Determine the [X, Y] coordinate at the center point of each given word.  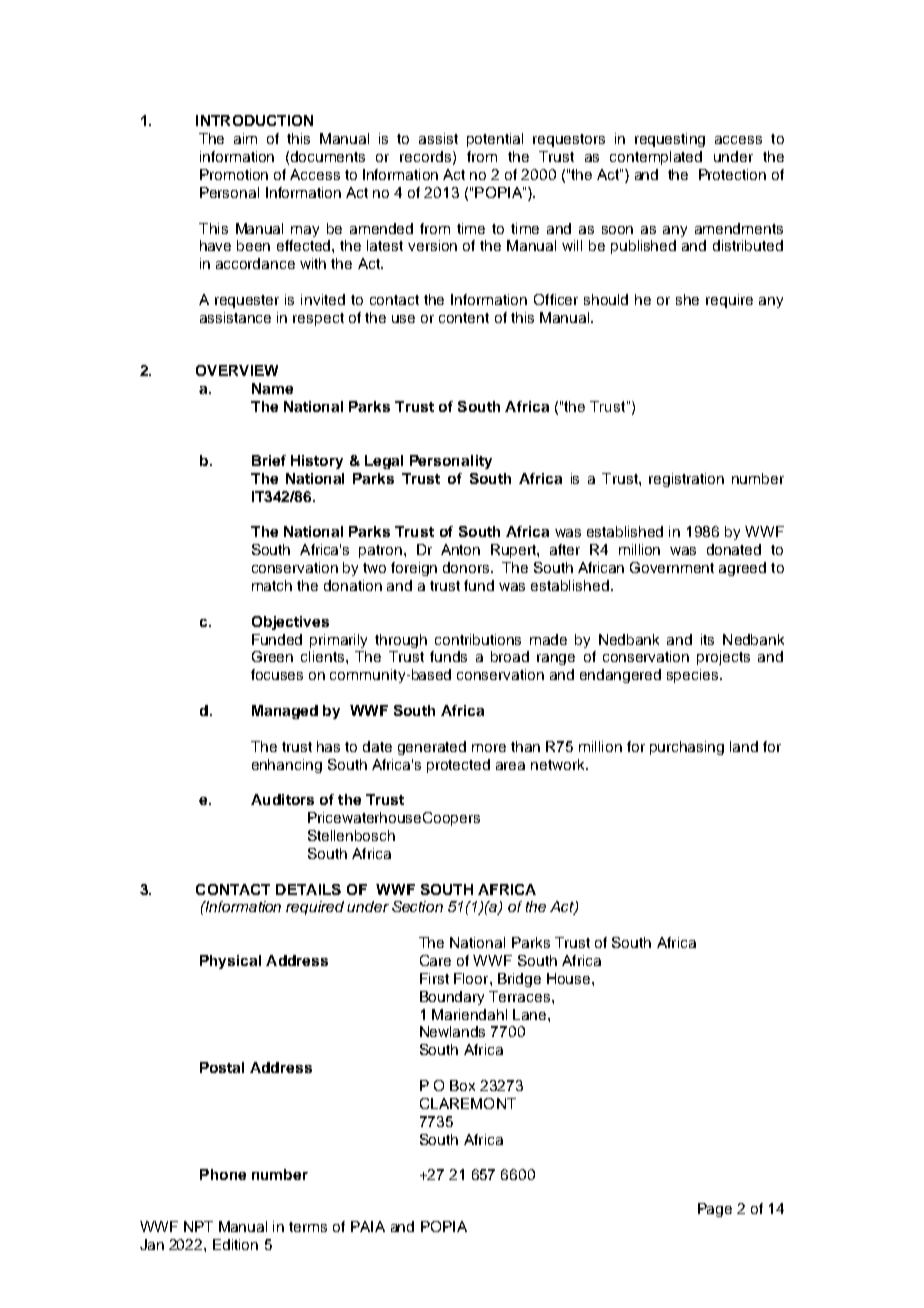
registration [686, 480]
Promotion [234, 174]
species [694, 676]
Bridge [519, 980]
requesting [670, 140]
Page [715, 1210]
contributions [478, 639]
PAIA [368, 1226]
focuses [277, 674]
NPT [198, 1226]
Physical [230, 962]
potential [495, 140]
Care [435, 960]
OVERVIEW [237, 370]
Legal [384, 462]
